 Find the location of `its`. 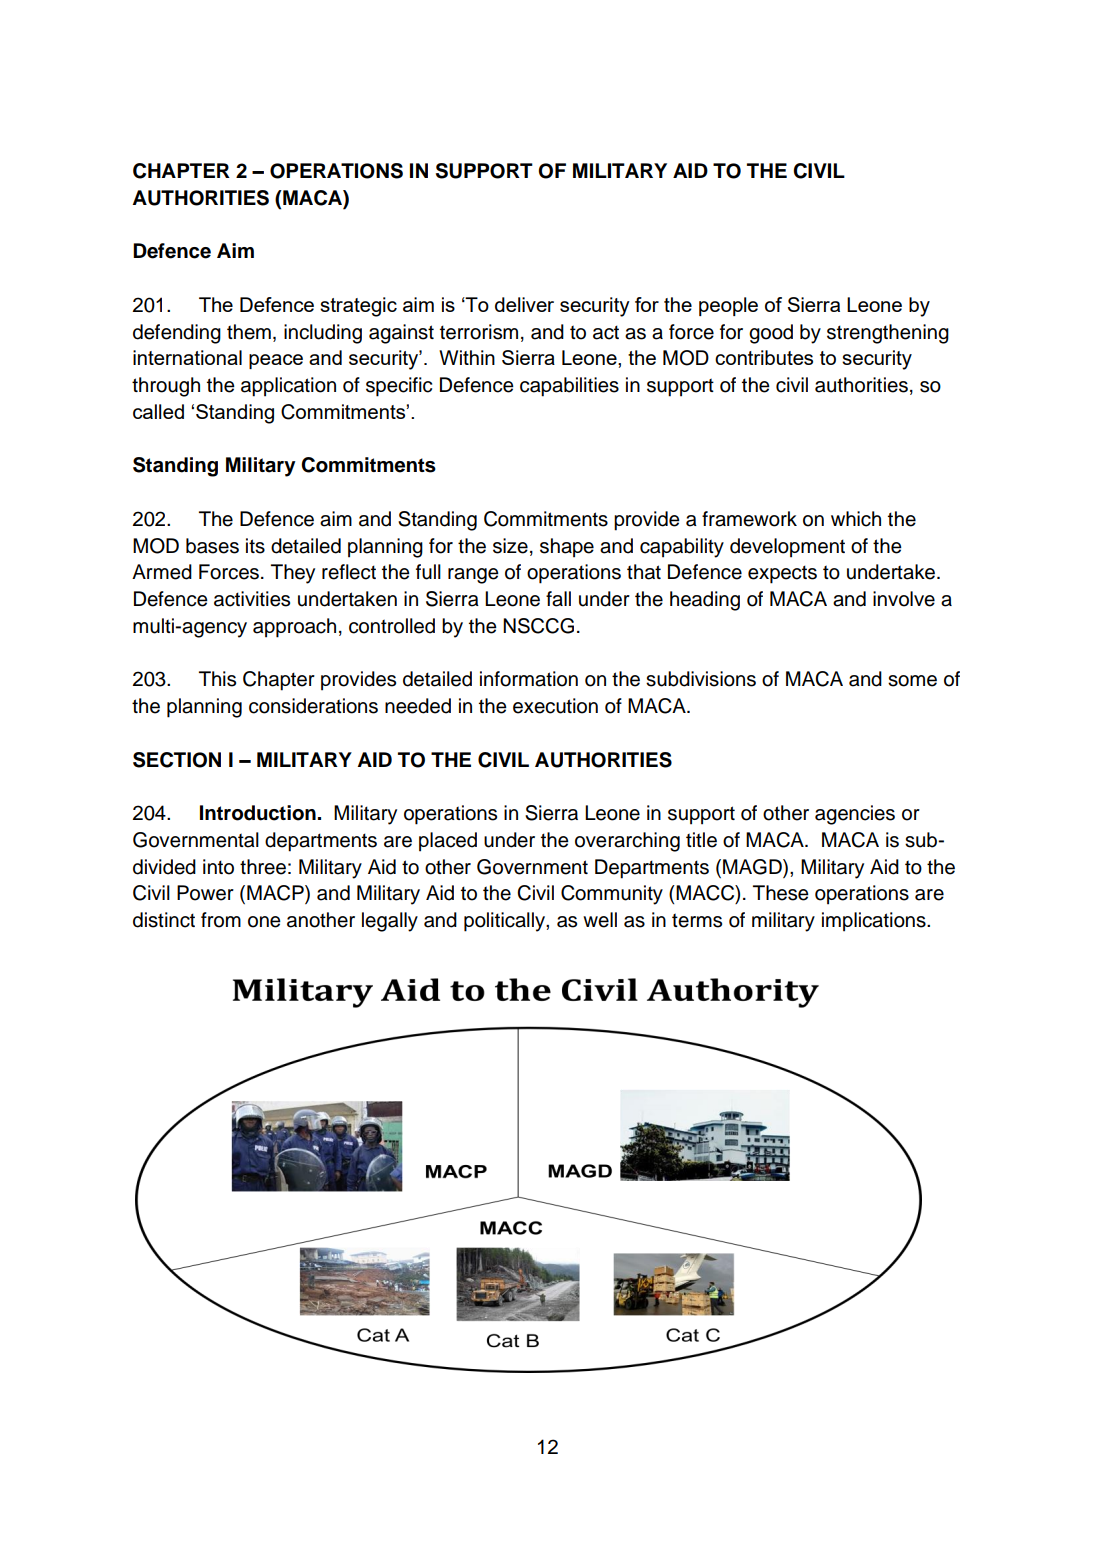

its is located at coordinates (255, 546).
